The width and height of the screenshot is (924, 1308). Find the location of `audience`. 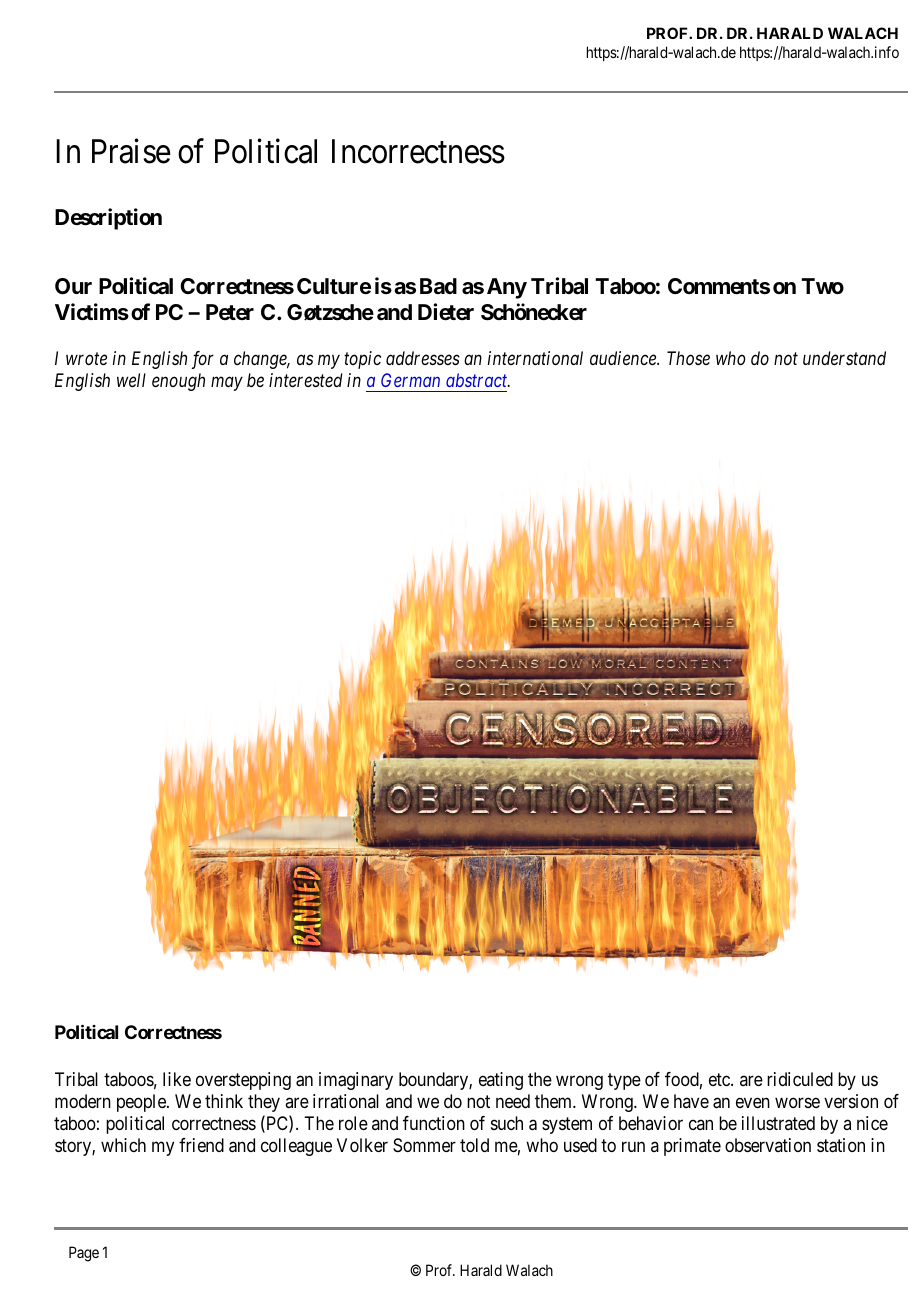

audience is located at coordinates (624, 358).
